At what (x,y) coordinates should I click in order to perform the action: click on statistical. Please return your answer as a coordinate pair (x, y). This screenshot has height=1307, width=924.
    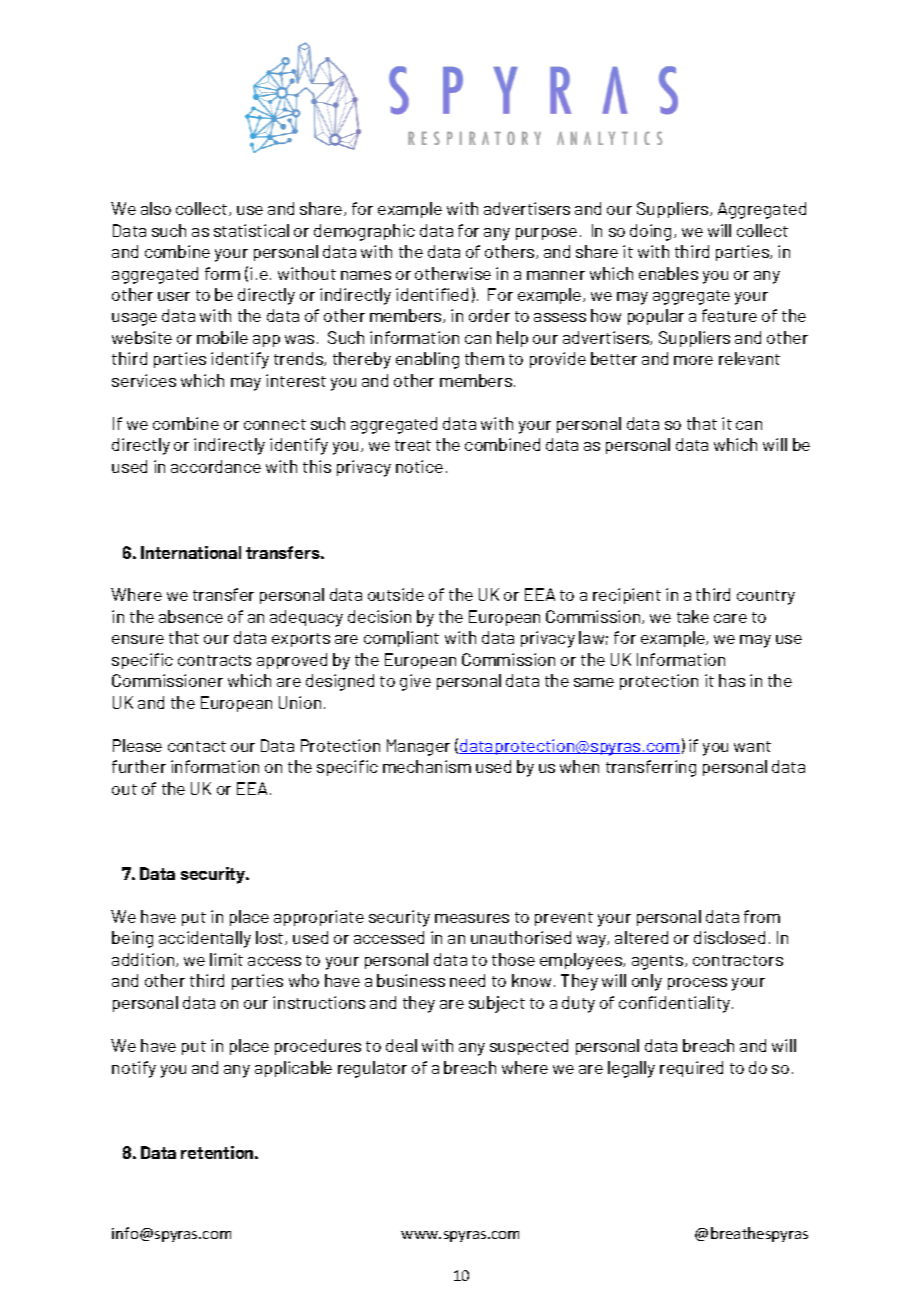
    Looking at the image, I should click on (251, 230).
